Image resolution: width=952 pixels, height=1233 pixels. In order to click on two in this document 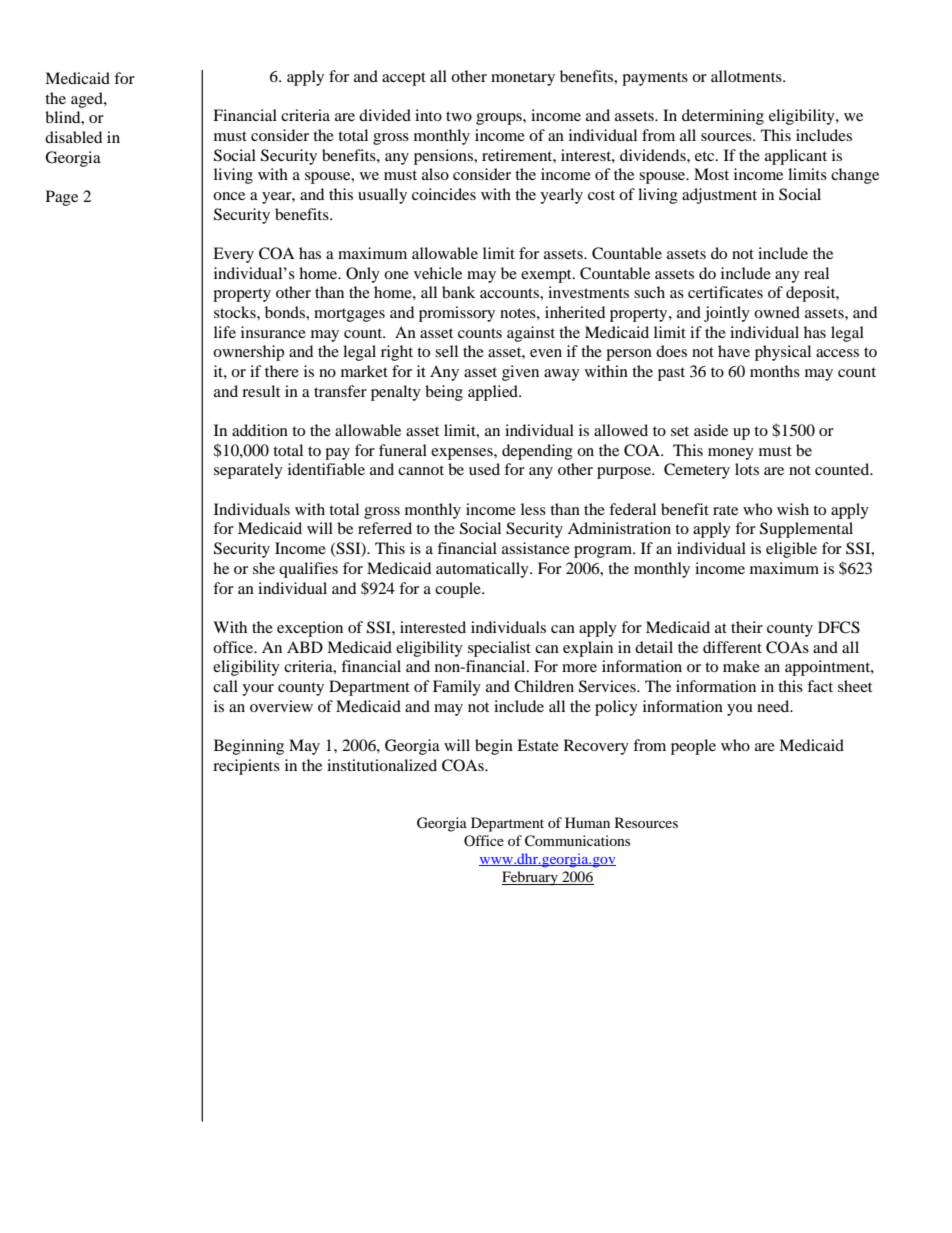, I will do `click(459, 116)`.
